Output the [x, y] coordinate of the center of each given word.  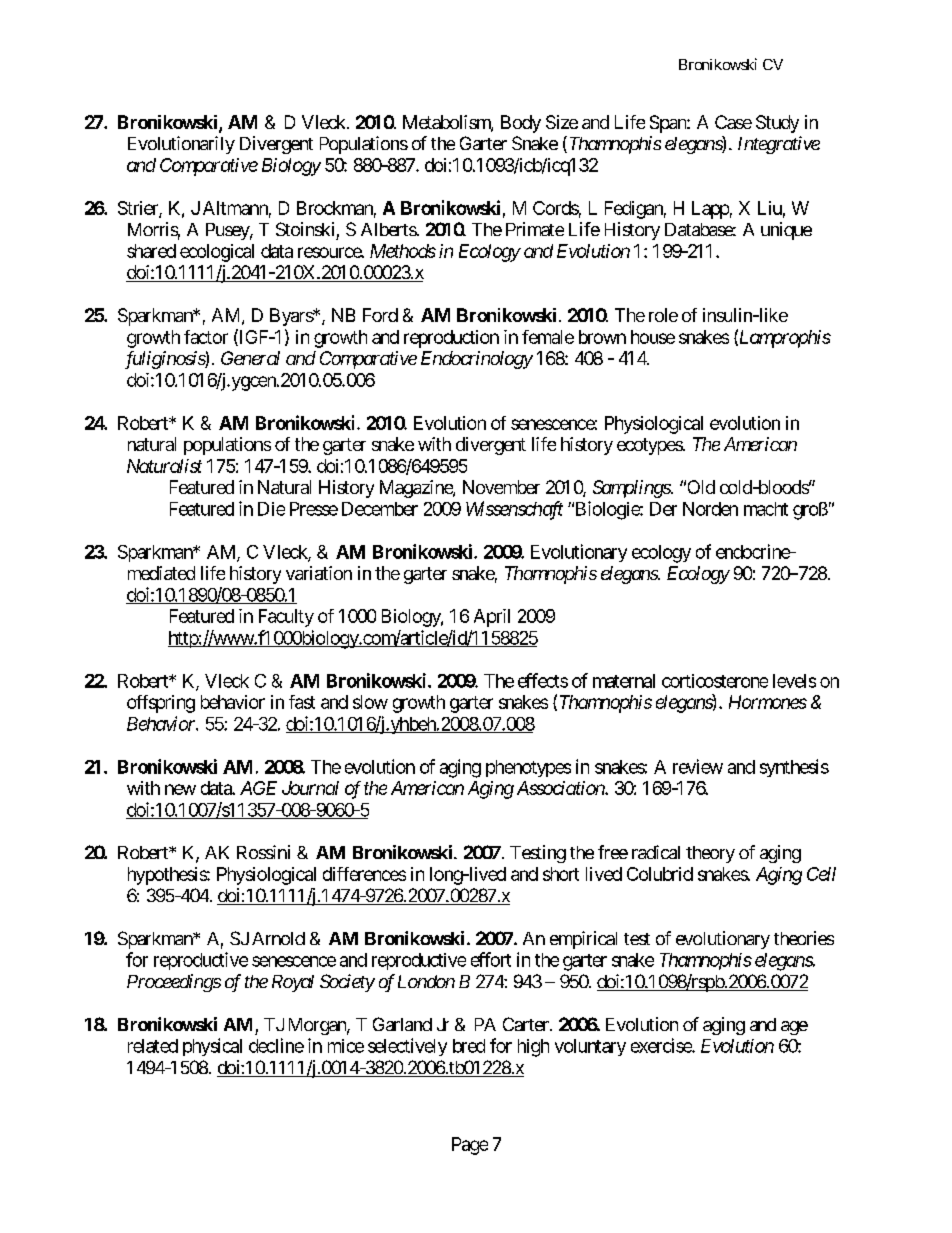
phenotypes [528, 768]
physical [212, 1047]
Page [470, 1146]
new [180, 789]
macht [766, 509]
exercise [662, 1045]
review [698, 766]
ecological [217, 253]
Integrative [779, 145]
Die [271, 509]
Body [521, 124]
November [501, 487]
